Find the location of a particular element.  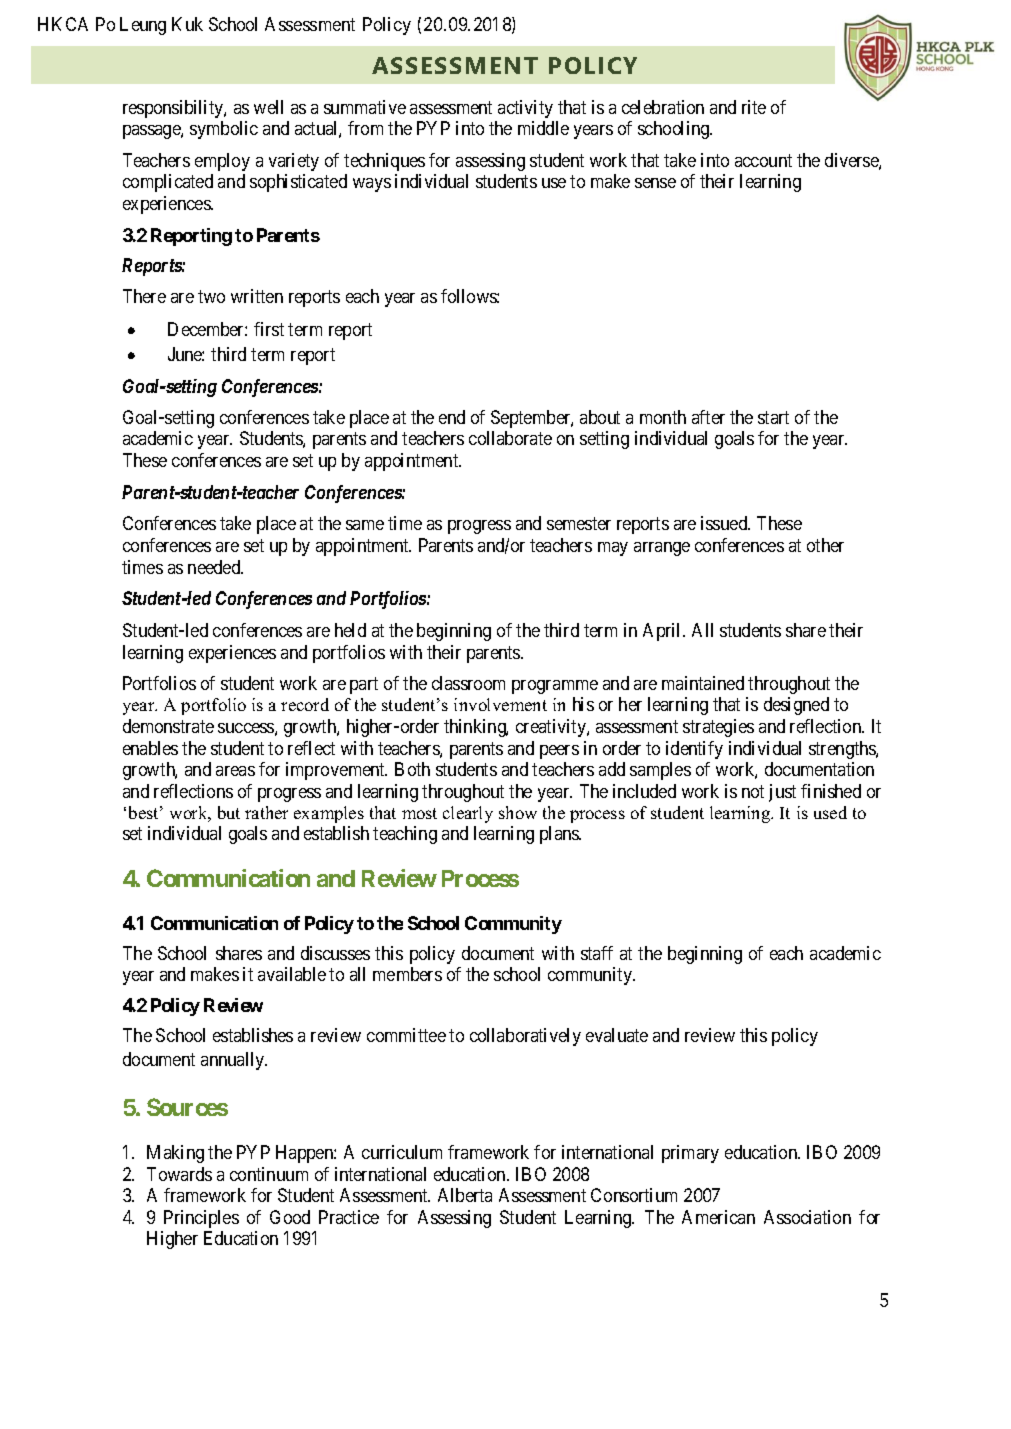

show is located at coordinates (518, 812).
